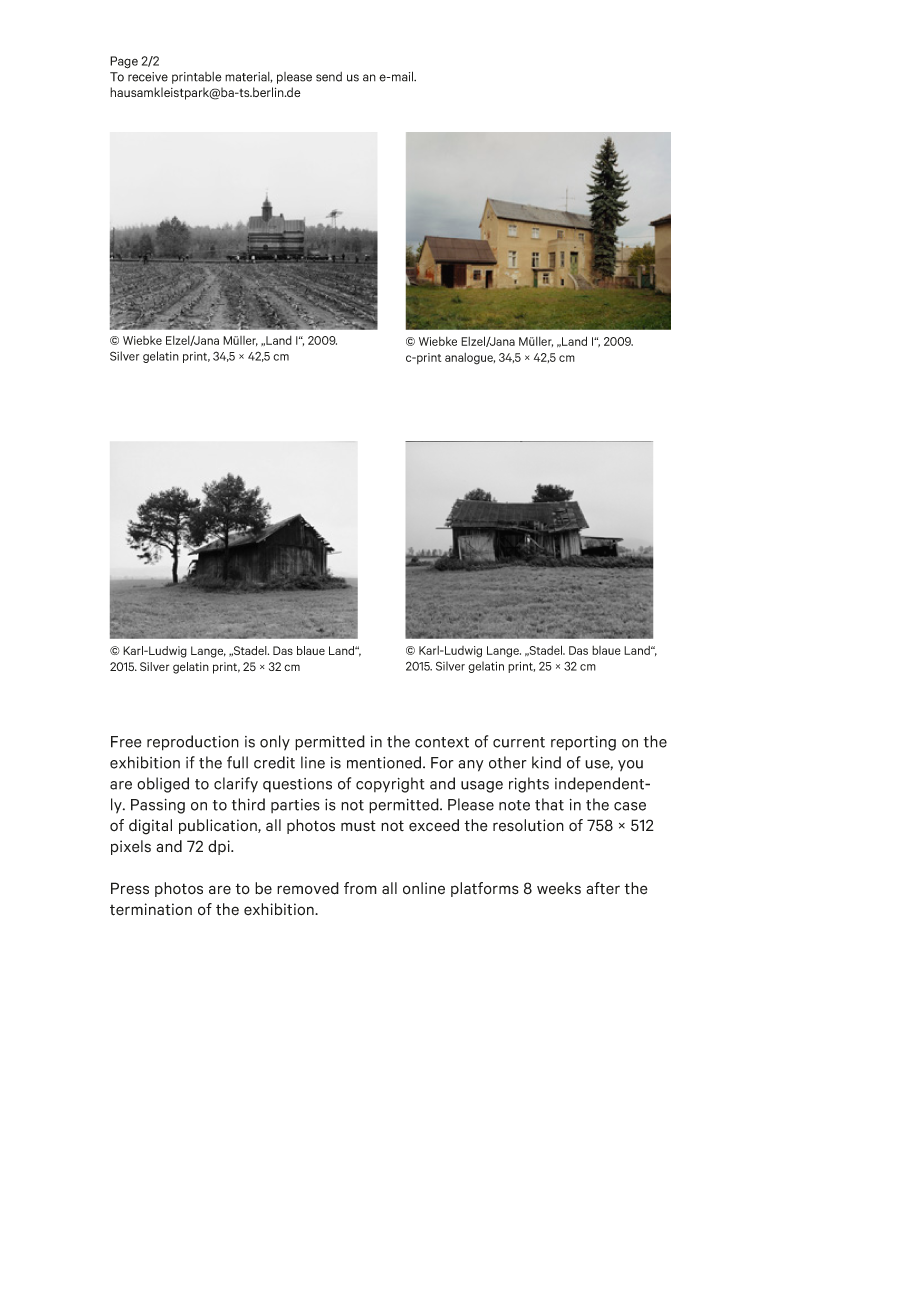 This screenshot has width=924, height=1308. I want to click on send, so click(329, 77).
